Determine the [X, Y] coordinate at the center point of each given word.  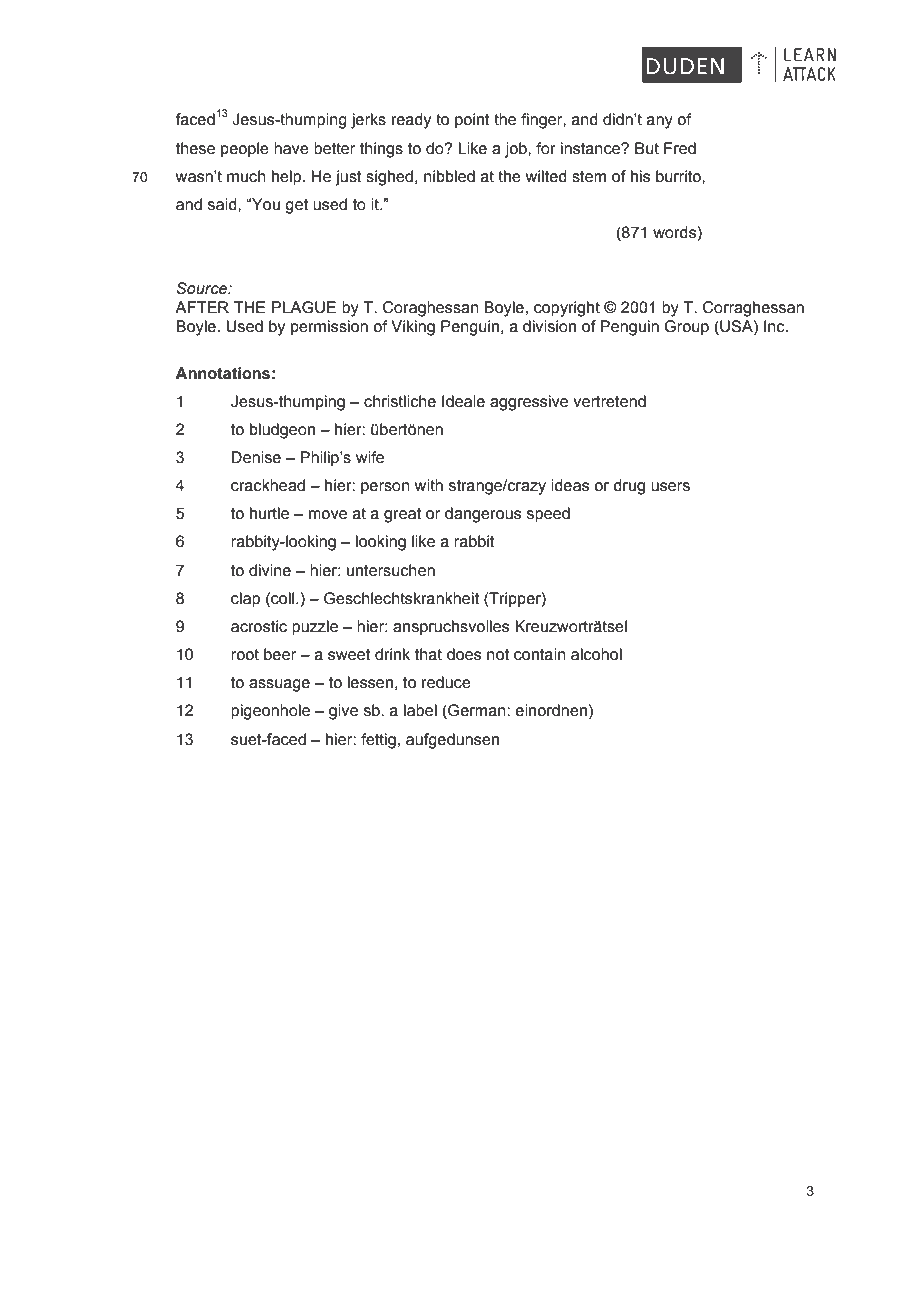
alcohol [596, 654]
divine [270, 570]
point [472, 121]
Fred [680, 148]
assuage [279, 685]
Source [202, 288]
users [670, 487]
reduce [446, 682]
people [245, 150]
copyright [567, 309]
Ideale [463, 401]
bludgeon [282, 431]
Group [686, 328]
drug [629, 487]
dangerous [483, 515]
